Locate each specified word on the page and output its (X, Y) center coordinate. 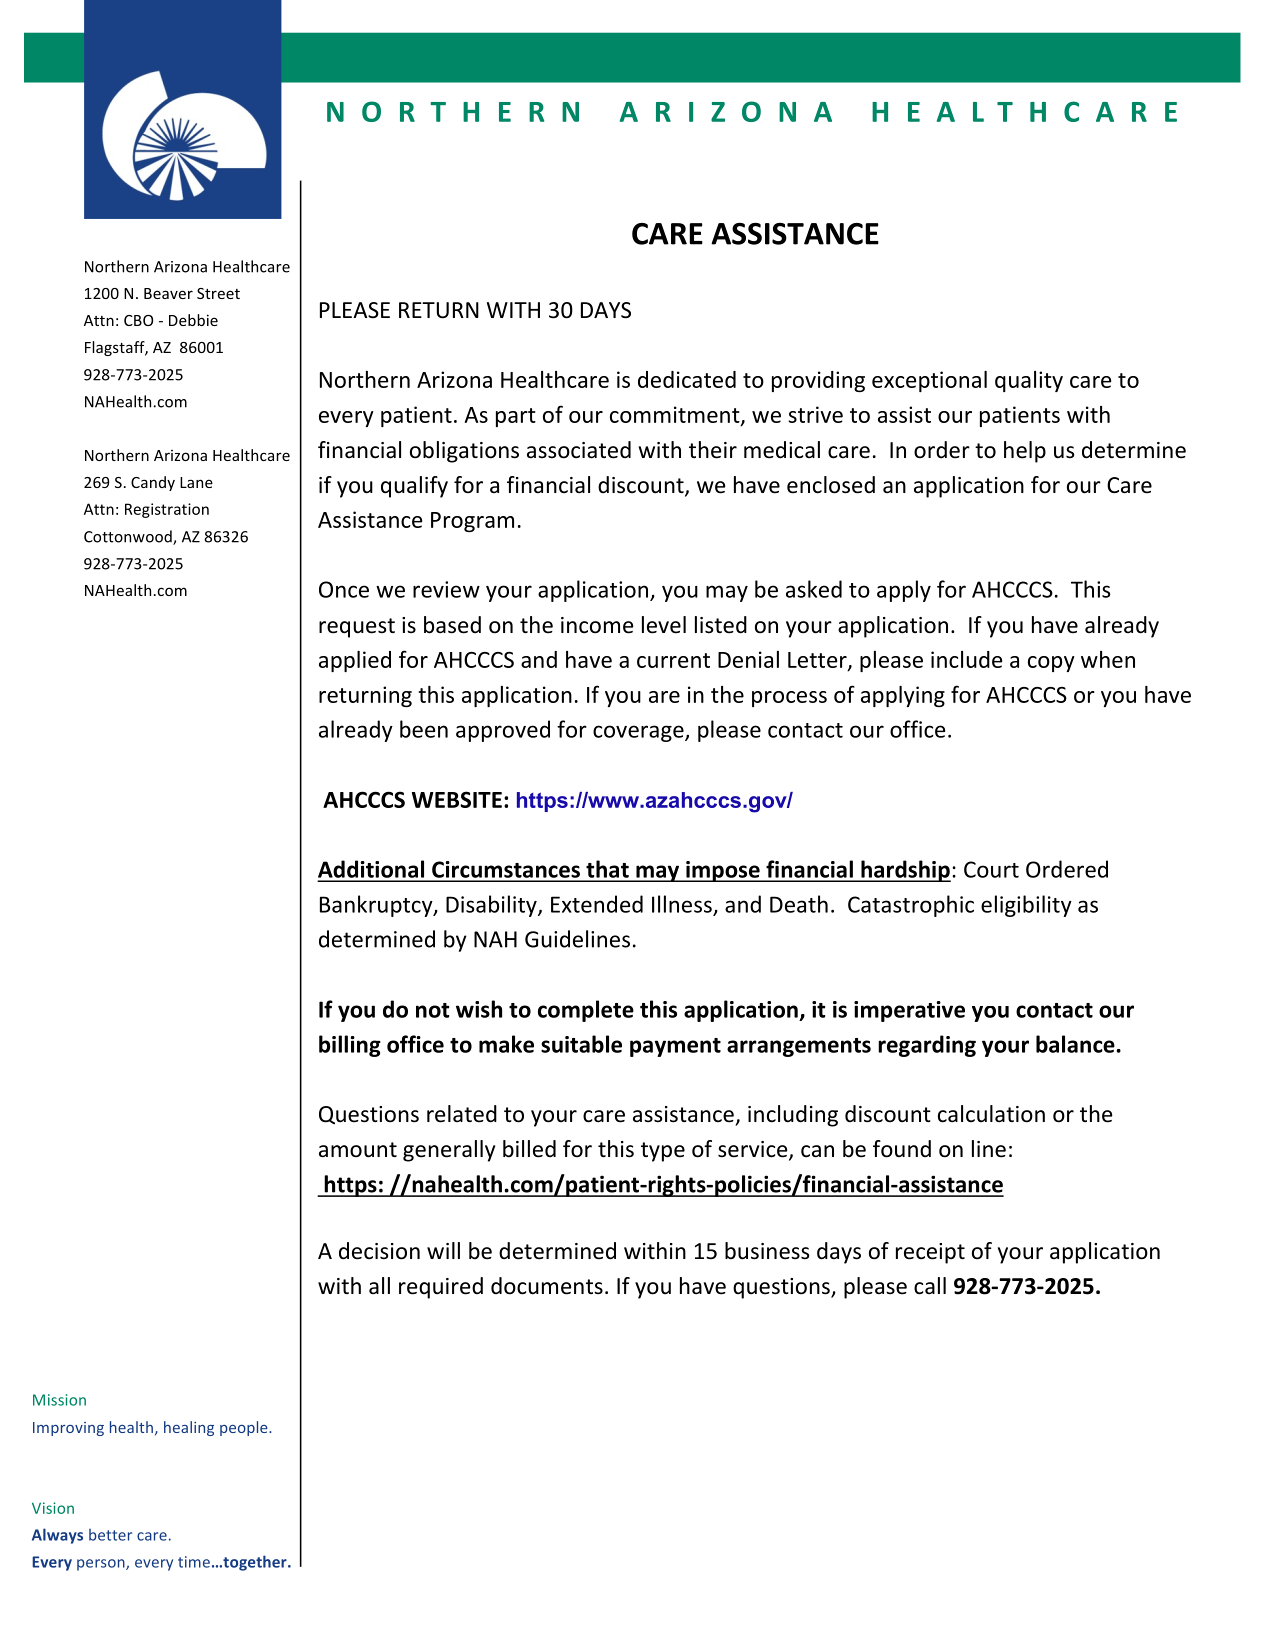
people (245, 1428)
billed (529, 1149)
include (966, 659)
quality (1029, 381)
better (110, 1535)
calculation (991, 1114)
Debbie (193, 320)
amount (358, 1150)
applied (355, 661)
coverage (639, 733)
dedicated (687, 379)
